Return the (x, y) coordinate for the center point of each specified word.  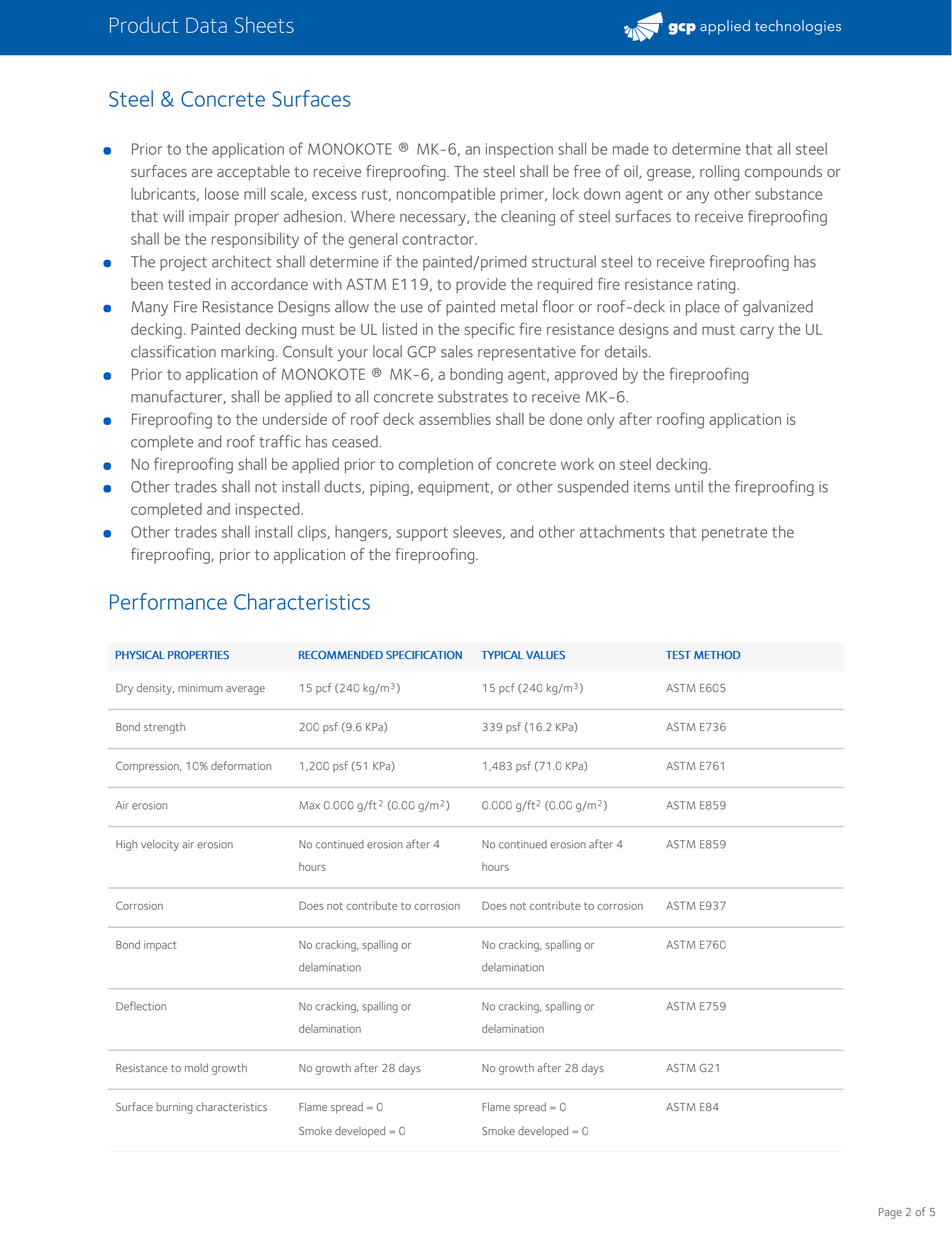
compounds (783, 173)
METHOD (717, 655)
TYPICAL (502, 655)
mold (196, 1067)
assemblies (455, 419)
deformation (241, 765)
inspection (519, 150)
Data (206, 25)
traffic (280, 441)
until (689, 486)
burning (175, 1108)
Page (890, 1213)
